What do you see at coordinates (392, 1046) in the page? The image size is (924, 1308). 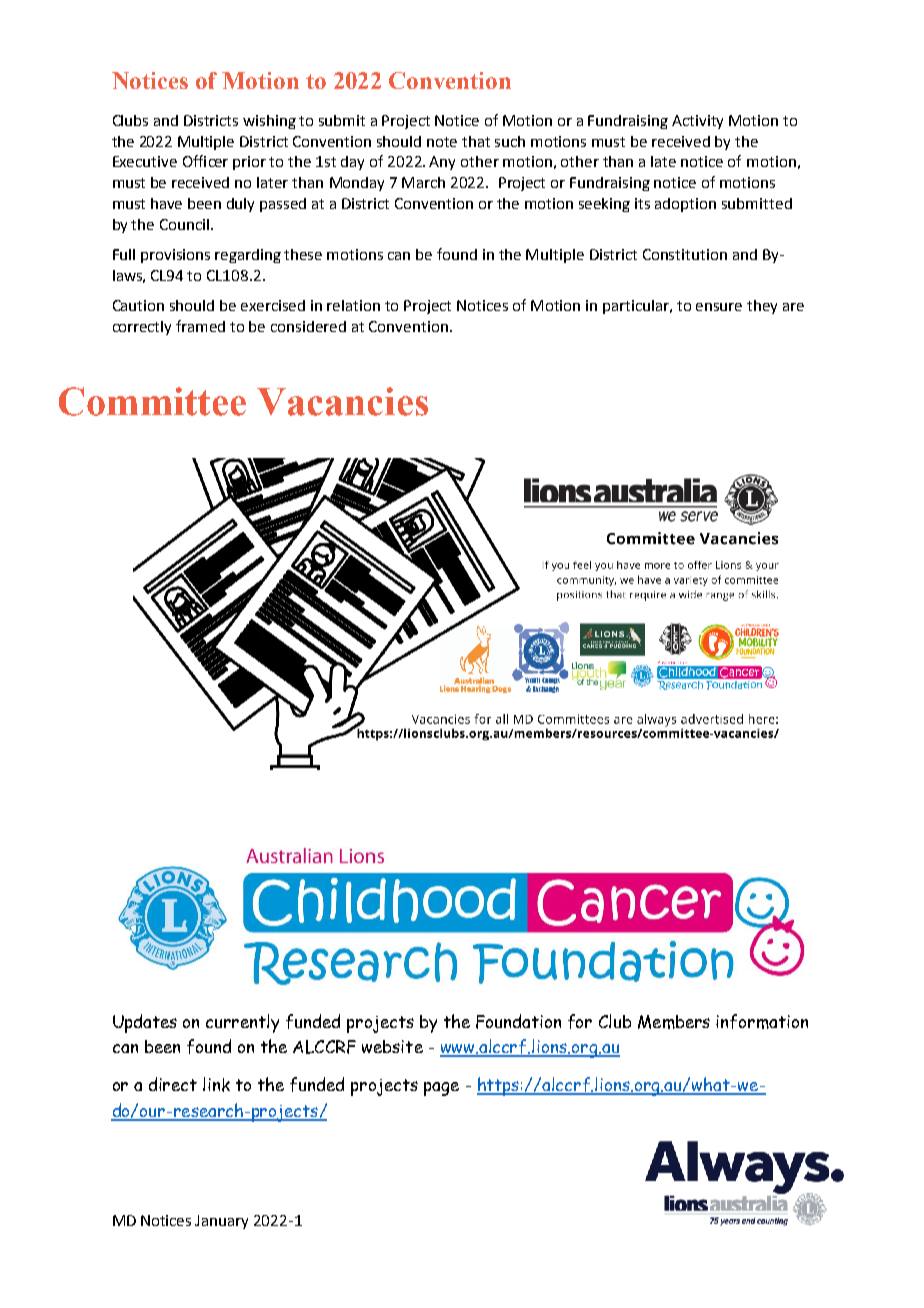 I see `website` at bounding box center [392, 1046].
